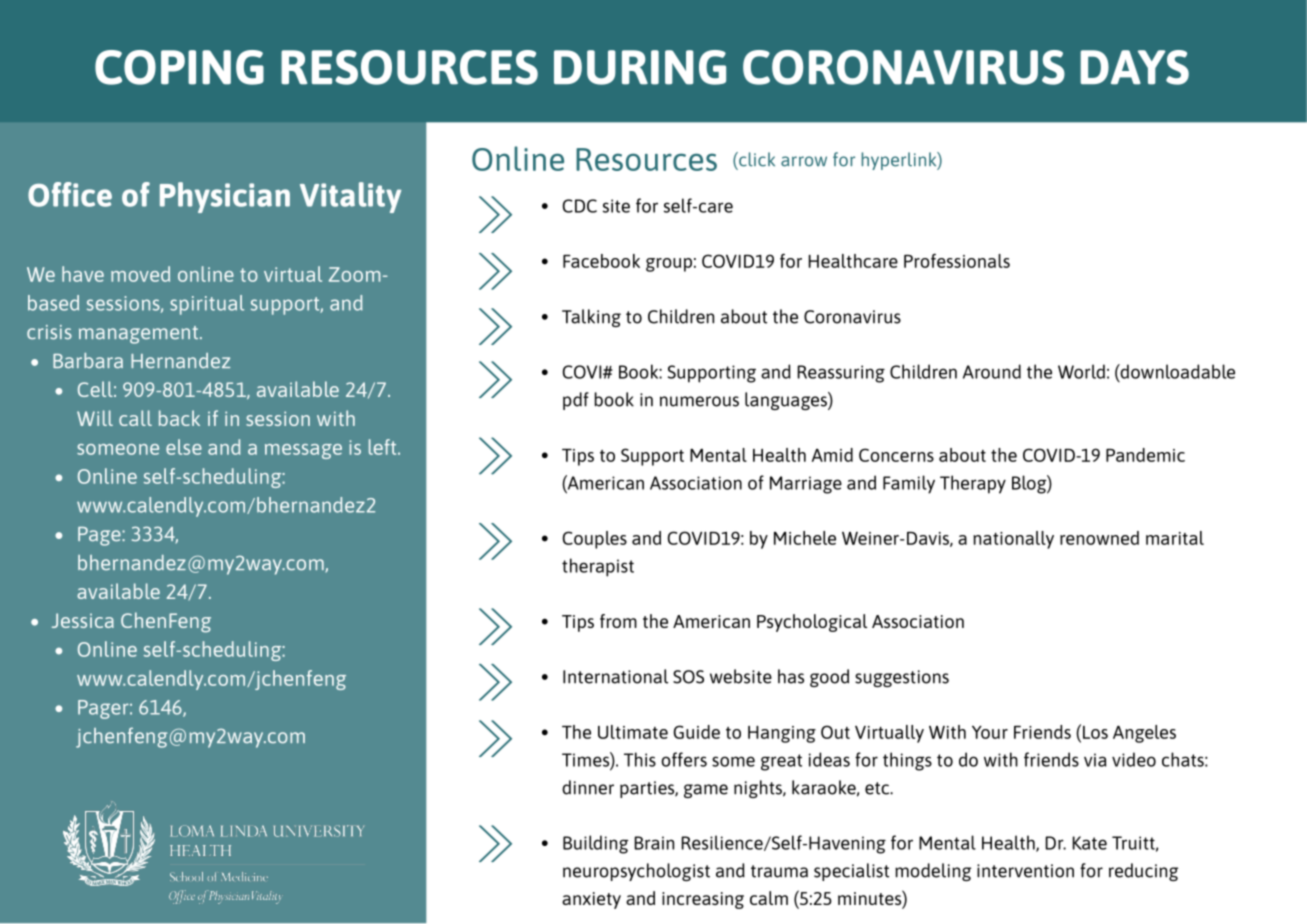 The height and width of the page is (924, 1307). What do you see at coordinates (595, 540) in the page?
I see `Couples` at bounding box center [595, 540].
